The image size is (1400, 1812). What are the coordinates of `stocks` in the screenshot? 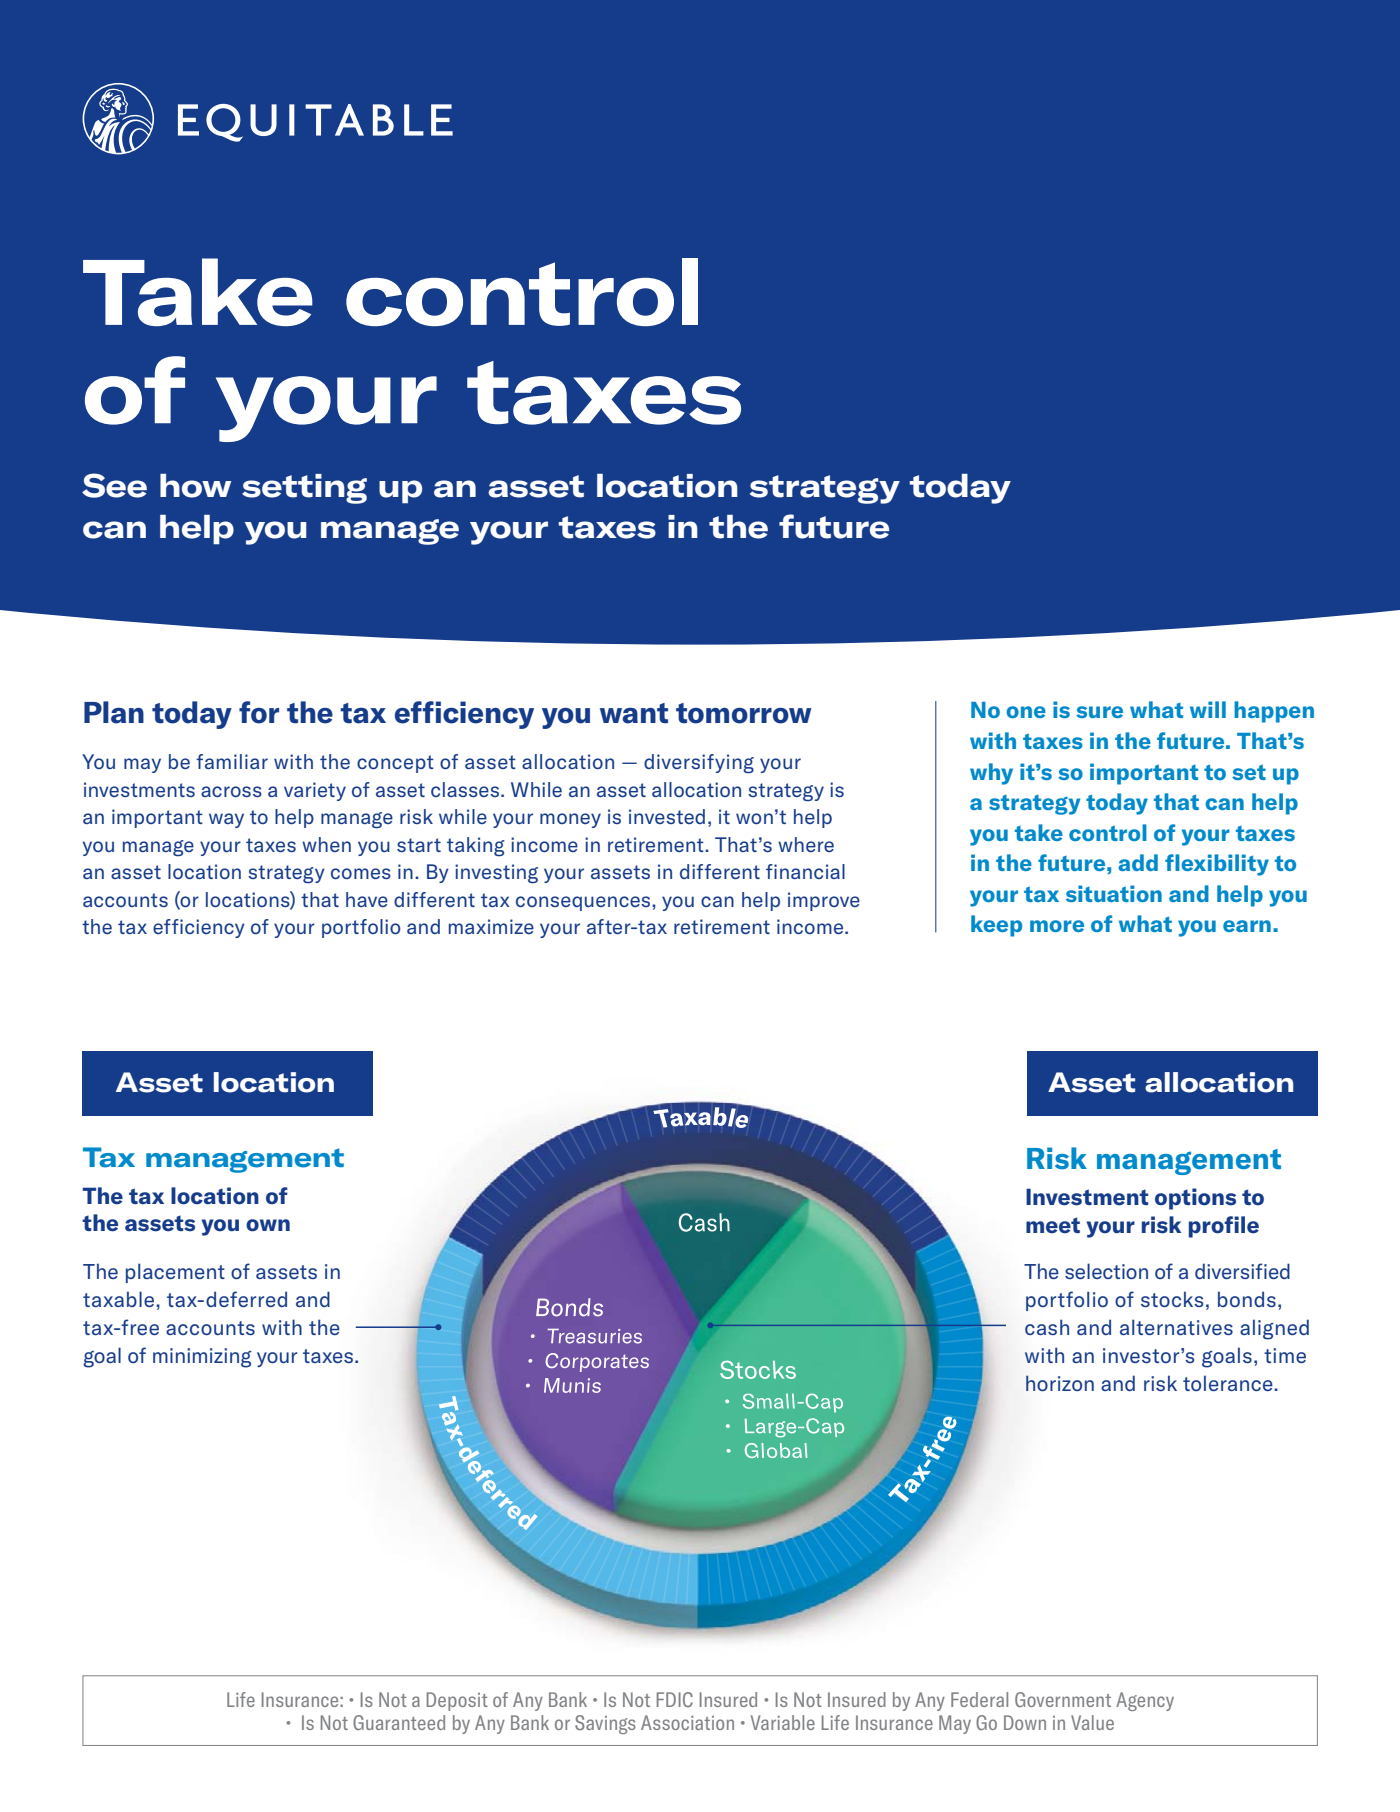 It's located at (1172, 1299).
